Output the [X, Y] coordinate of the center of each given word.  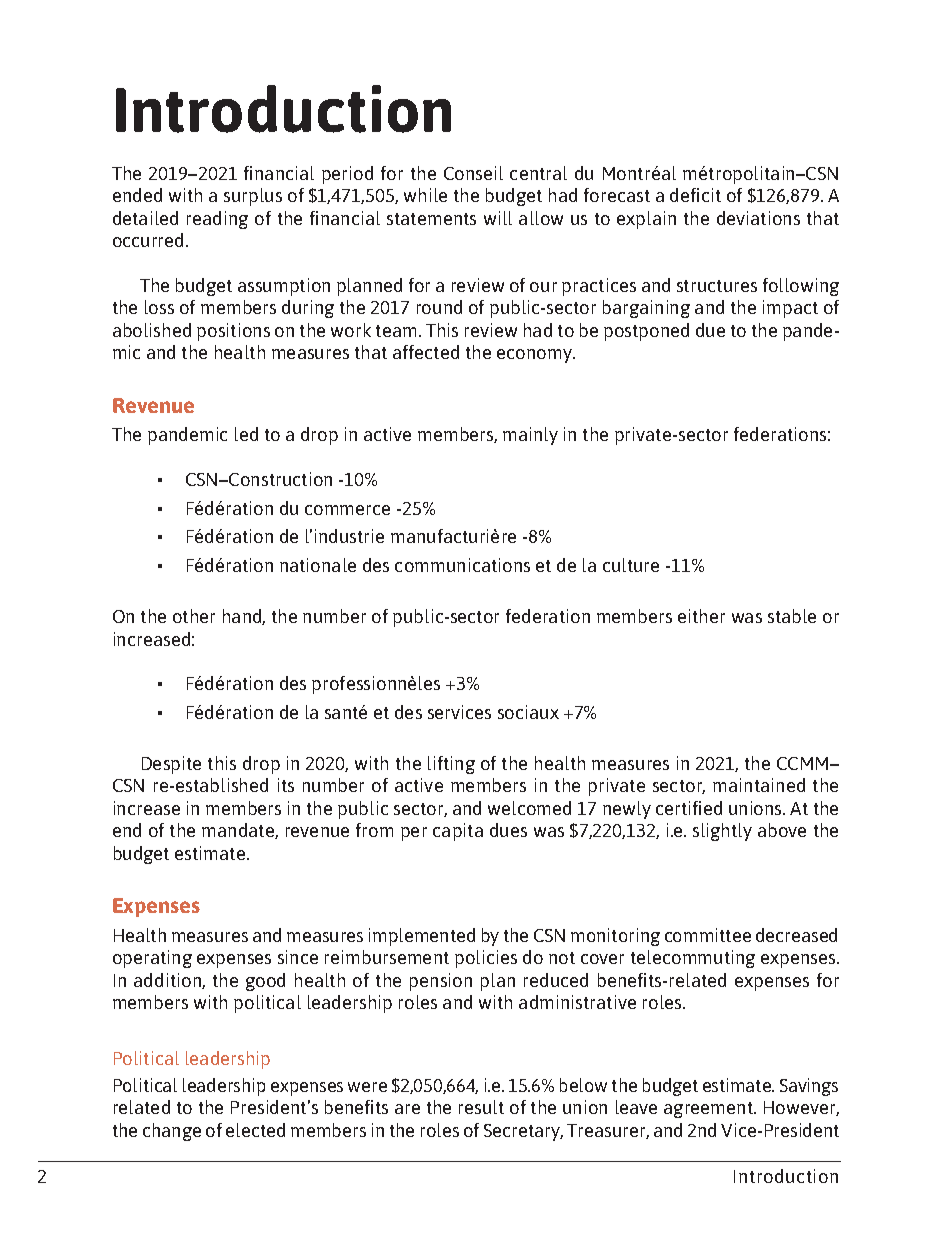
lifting [451, 765]
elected [255, 1130]
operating [152, 959]
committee [708, 935]
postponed [646, 332]
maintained [759, 785]
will [498, 218]
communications [462, 565]
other [194, 616]
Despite [171, 765]
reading [217, 220]
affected [426, 352]
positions [233, 332]
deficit [695, 195]
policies [486, 959]
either [701, 616]
